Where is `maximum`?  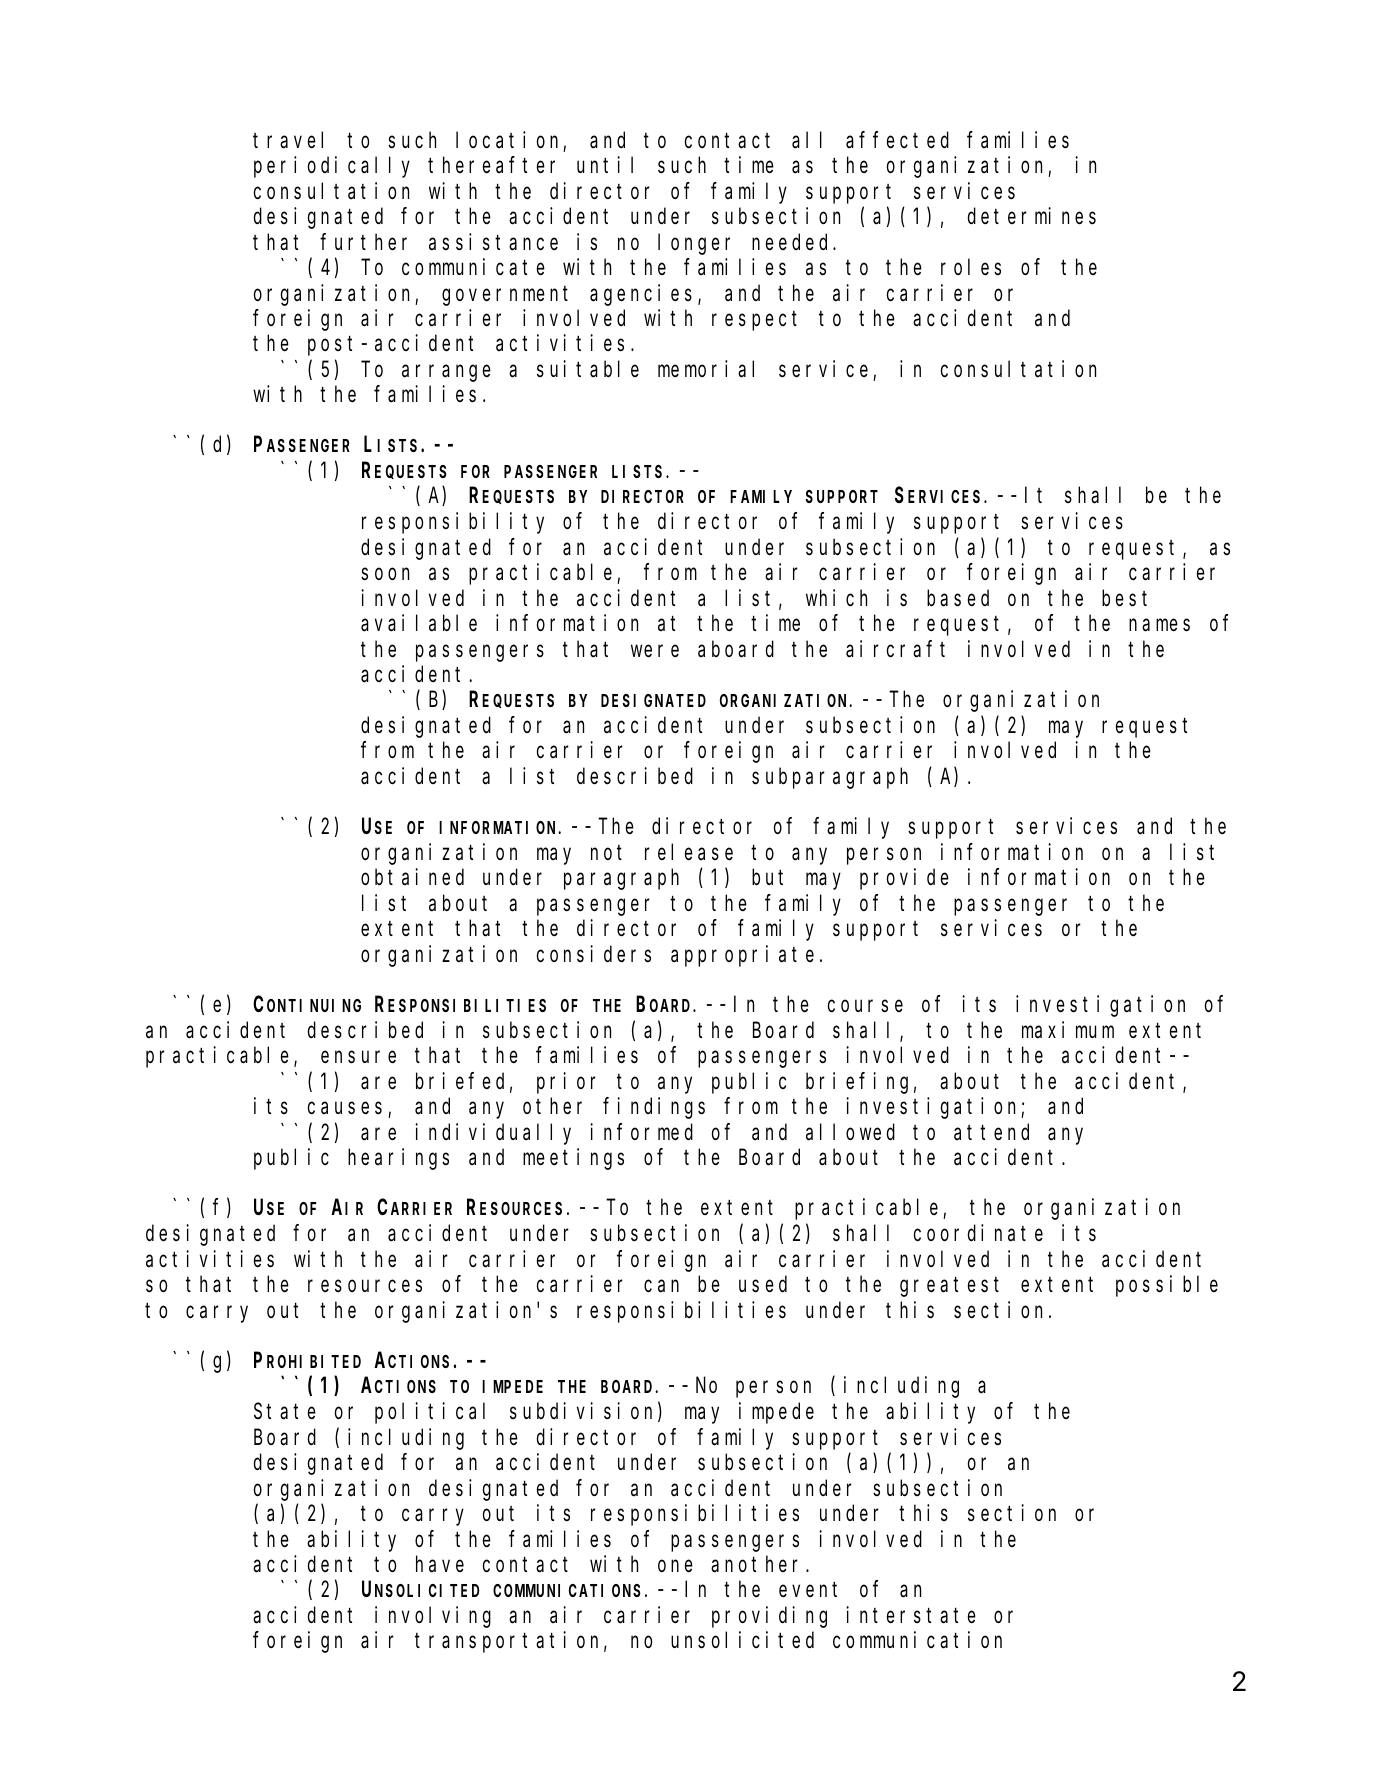 maximum is located at coordinates (1068, 1030).
